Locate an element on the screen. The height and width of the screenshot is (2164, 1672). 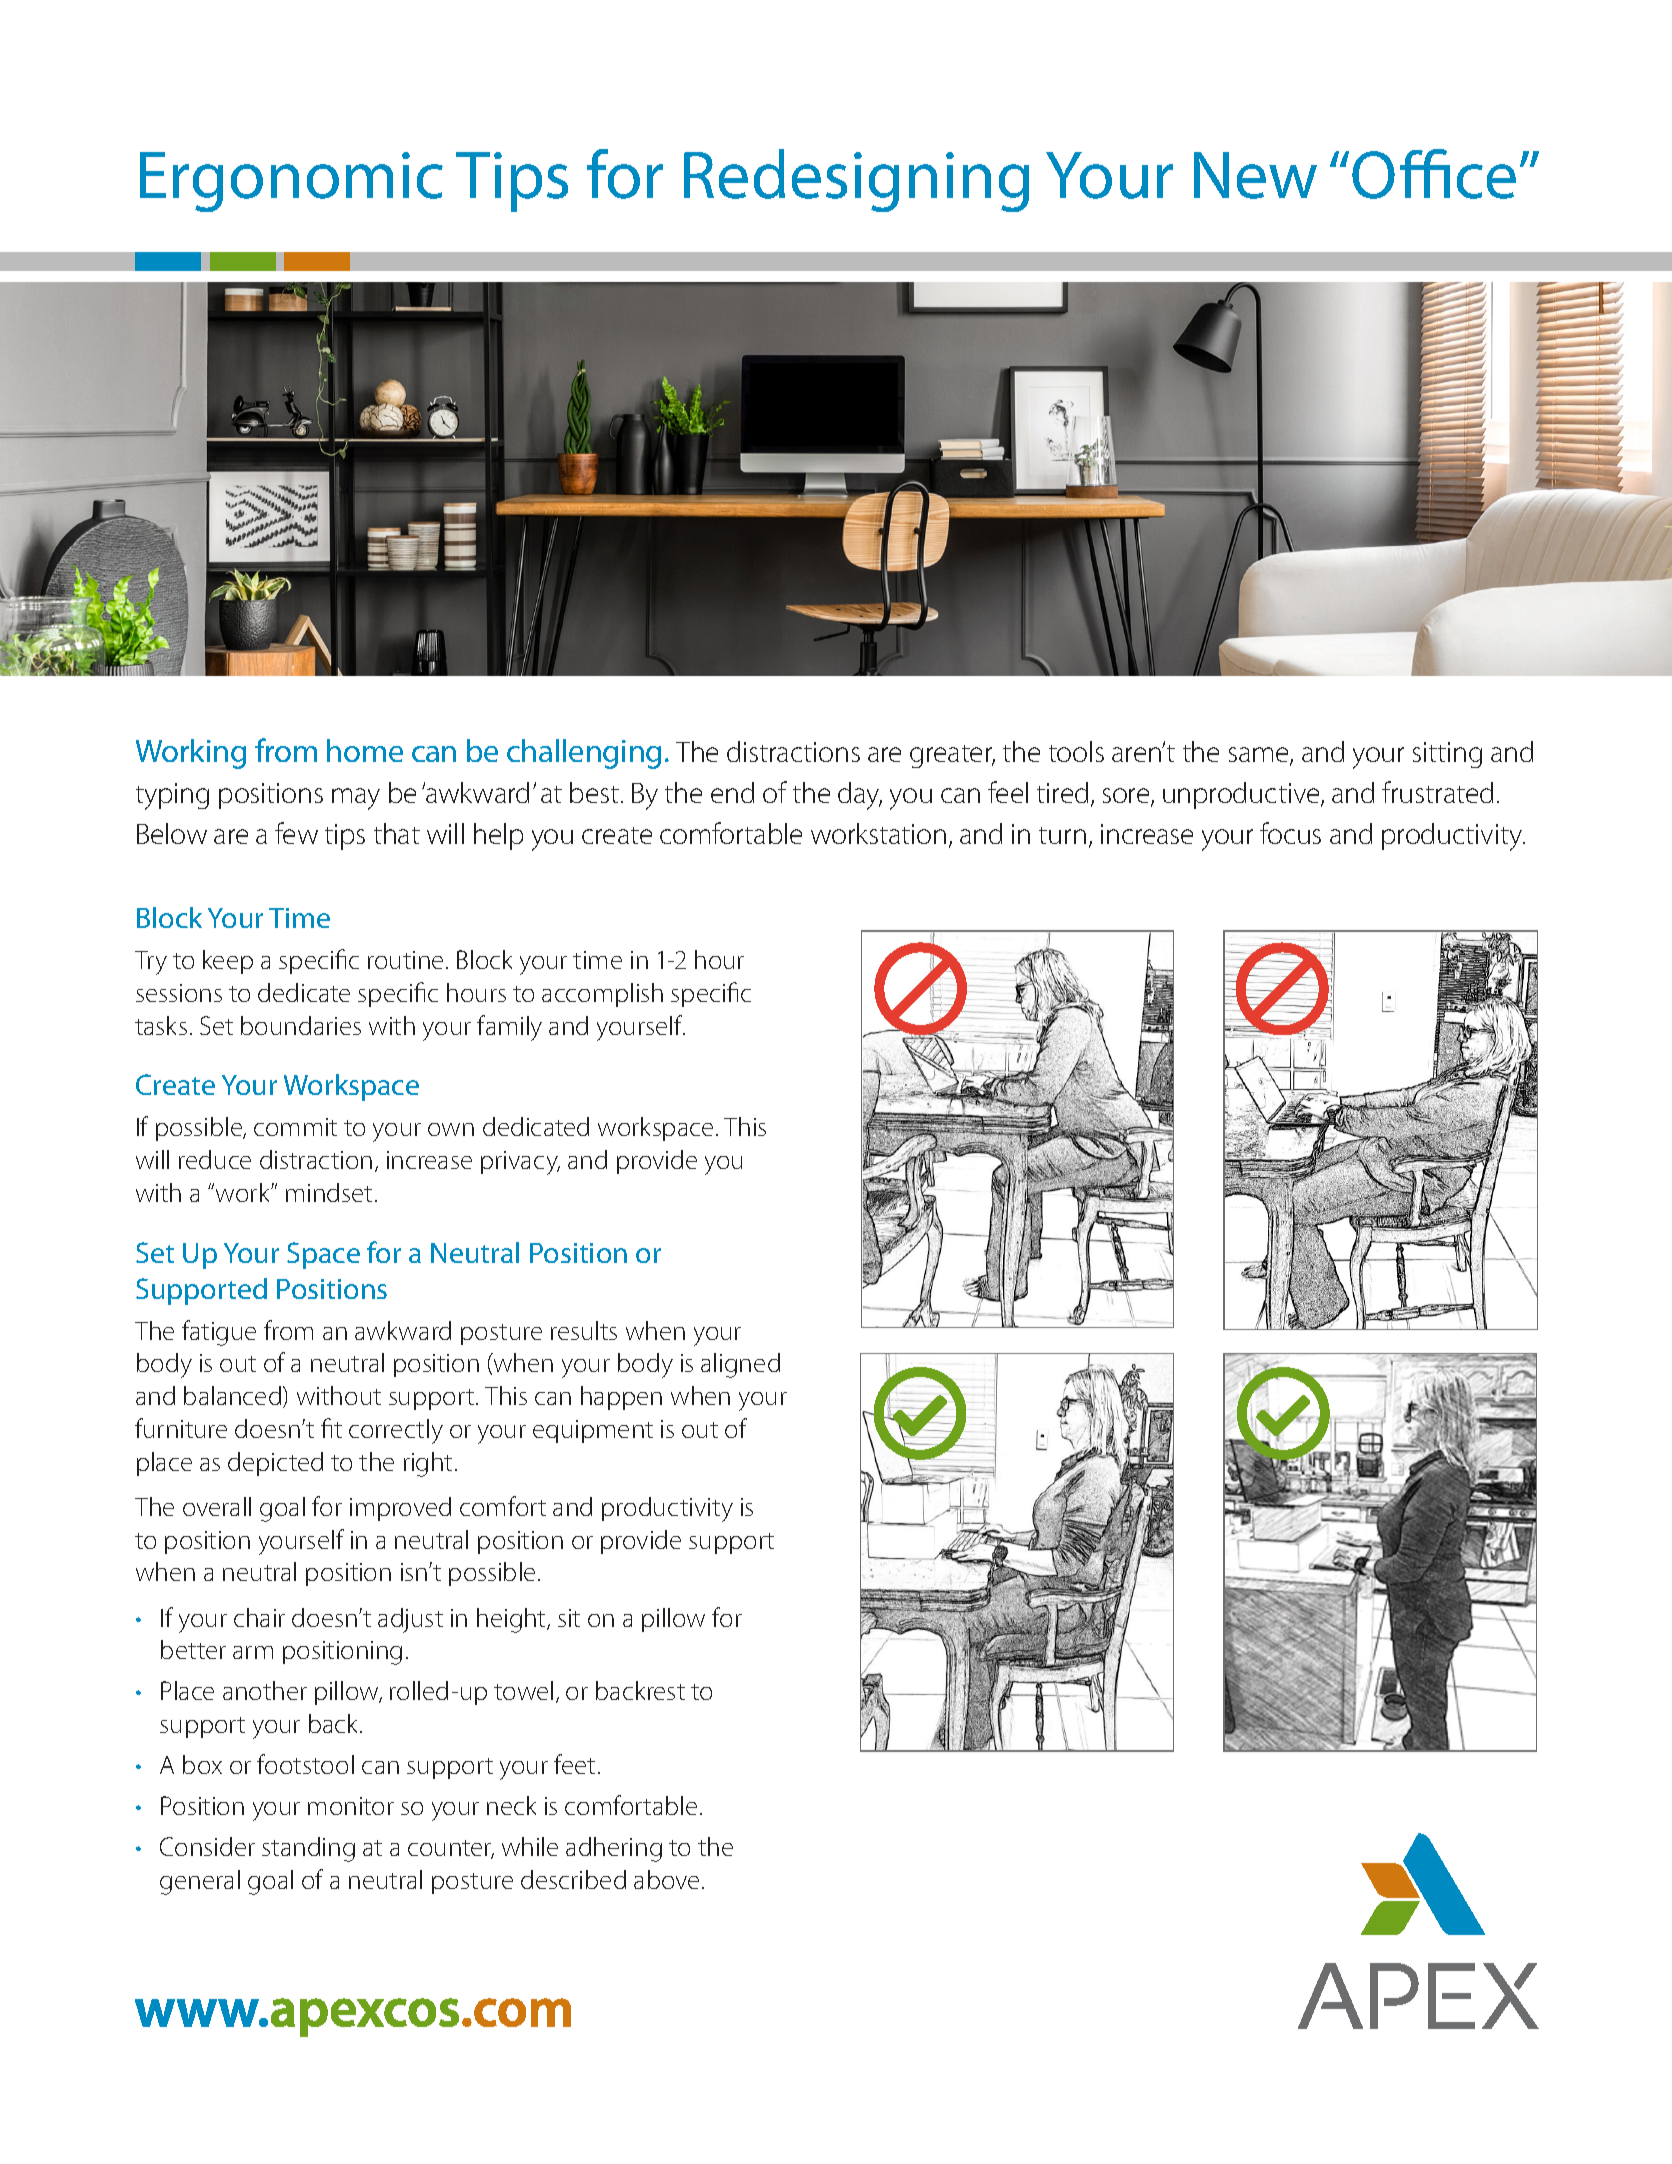
aligned is located at coordinates (740, 1365).
